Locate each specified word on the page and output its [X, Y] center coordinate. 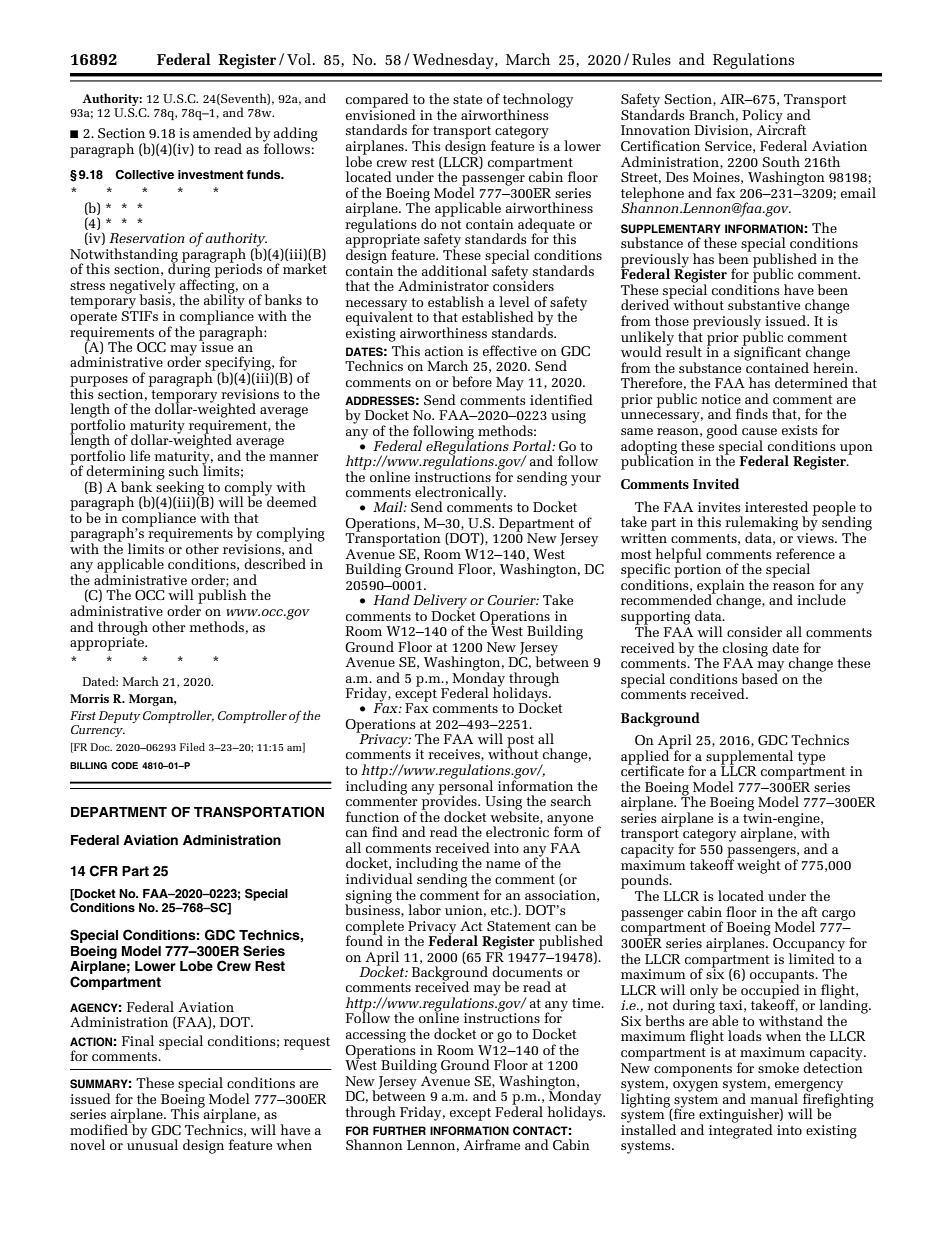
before [472, 381]
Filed [192, 747]
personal [467, 787]
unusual [152, 1144]
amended [222, 132]
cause [759, 431]
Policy [762, 117]
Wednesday [454, 61]
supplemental [749, 758]
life [140, 455]
